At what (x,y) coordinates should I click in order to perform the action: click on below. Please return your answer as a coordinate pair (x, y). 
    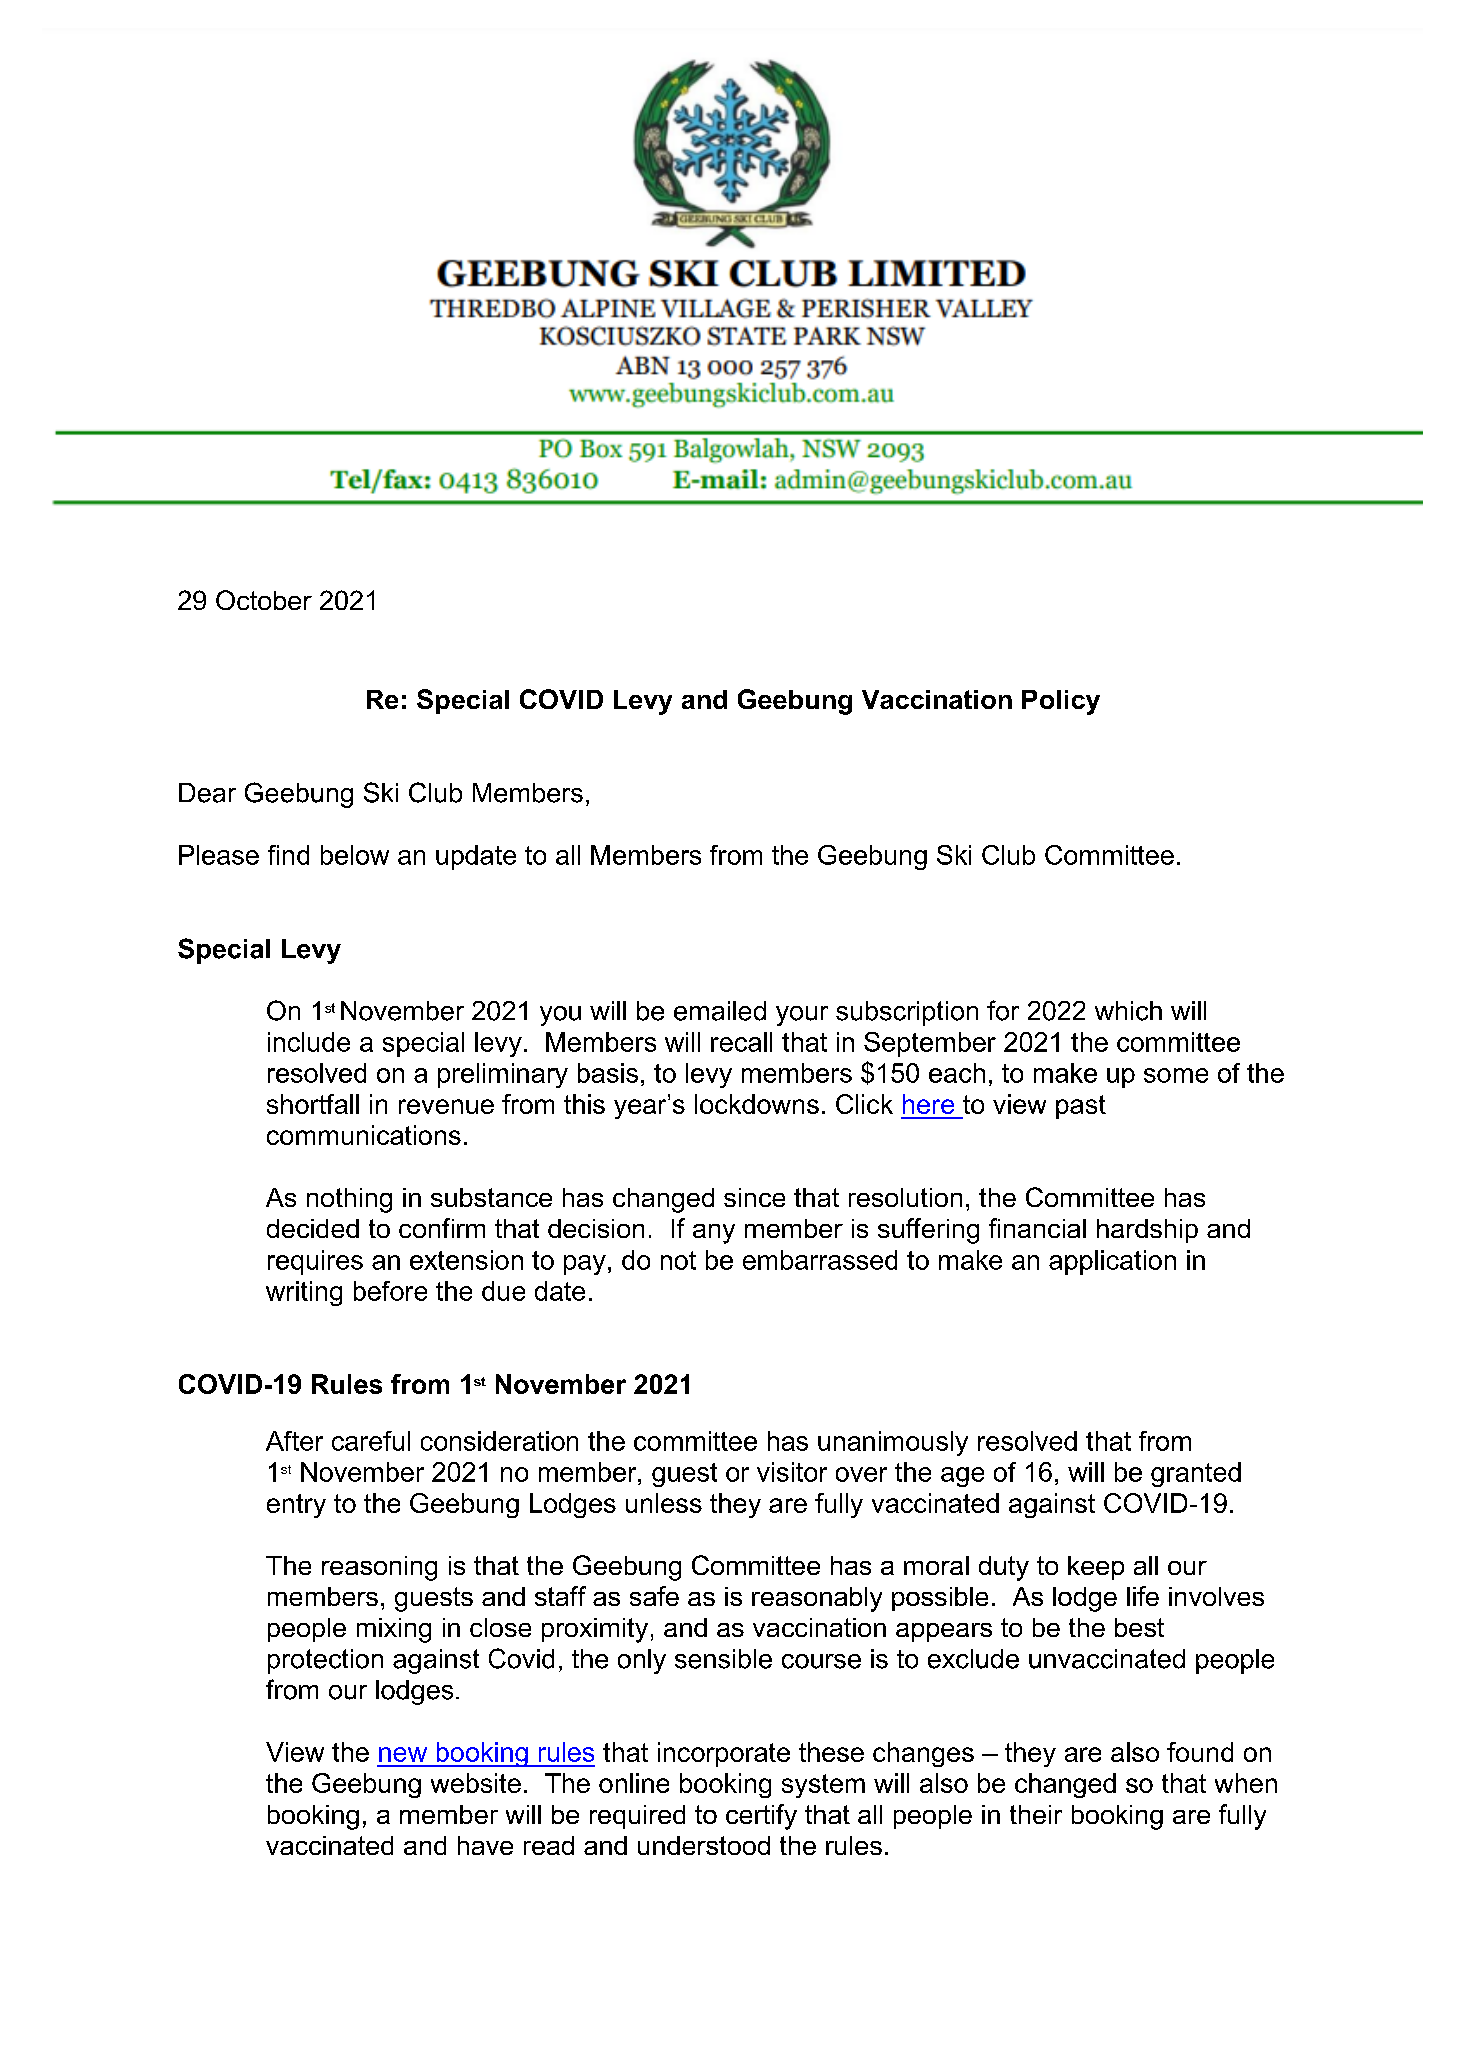
    Looking at the image, I should click on (355, 855).
